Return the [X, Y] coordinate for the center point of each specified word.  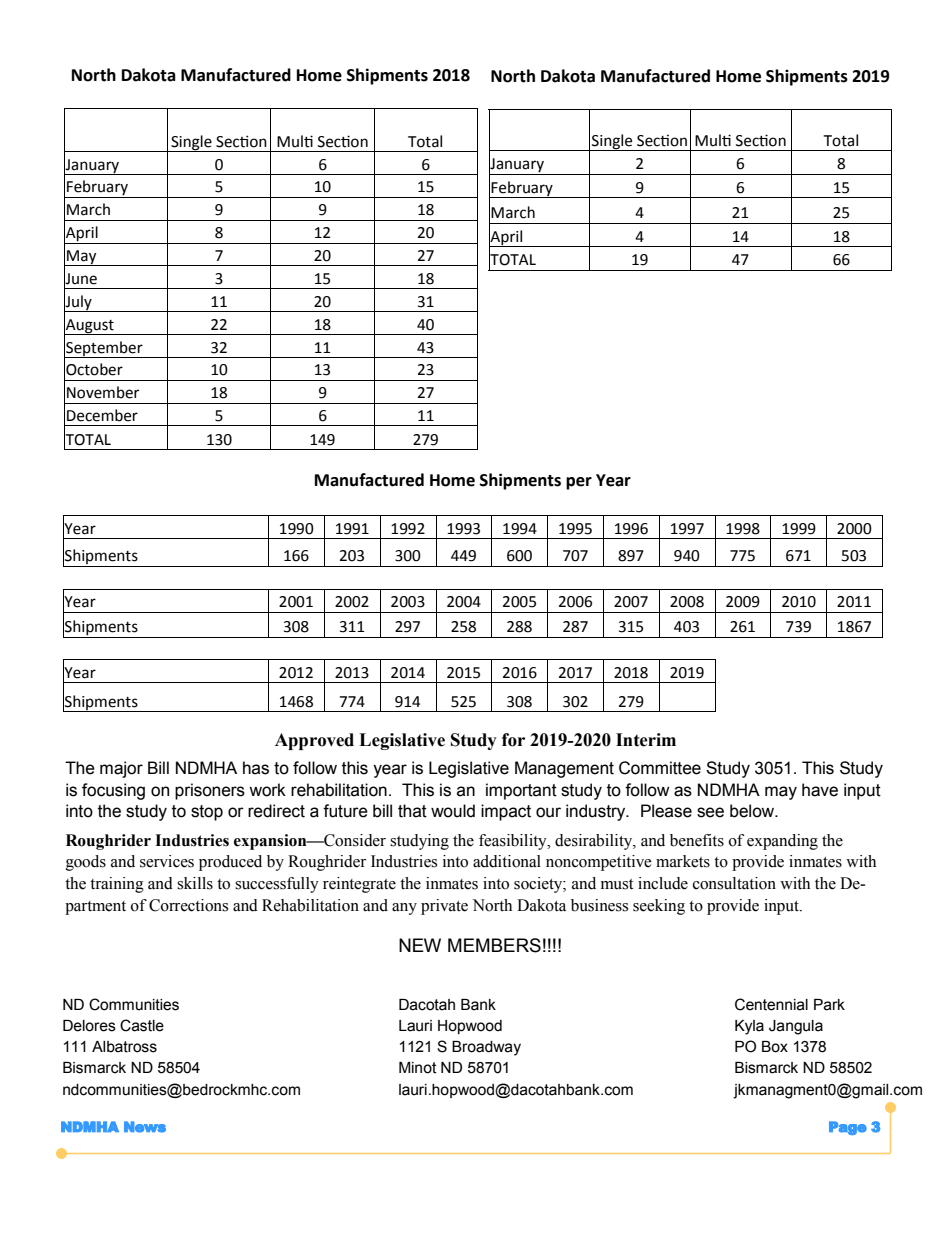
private [444, 907]
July [79, 302]
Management [564, 769]
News [145, 1127]
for [513, 740]
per [579, 483]
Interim [646, 740]
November [103, 392]
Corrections [188, 905]
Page [848, 1128]
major [121, 769]
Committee [660, 768]
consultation [734, 883]
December [102, 415]
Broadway [486, 1048]
